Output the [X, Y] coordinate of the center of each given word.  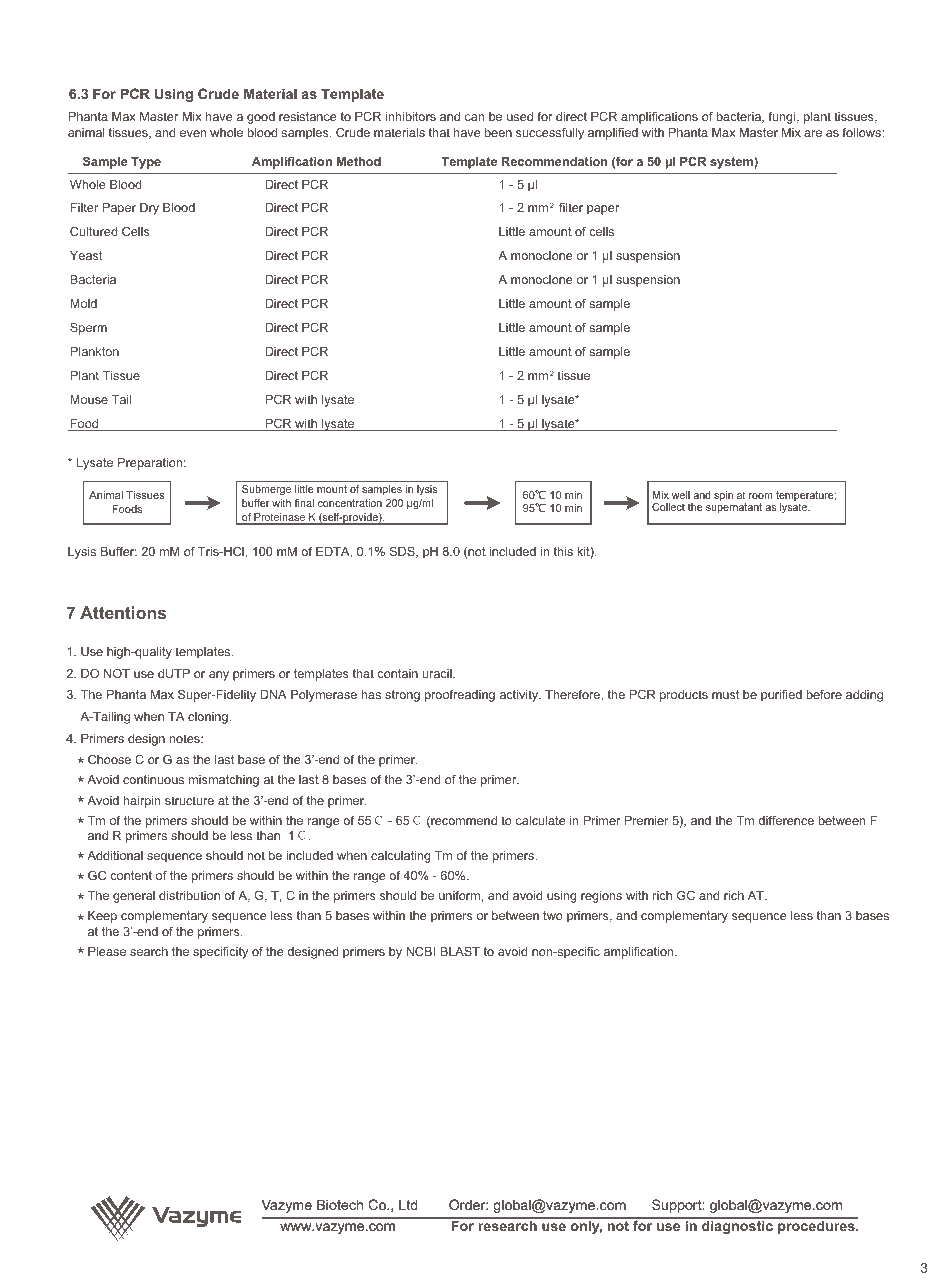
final [304, 503]
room [761, 496]
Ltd [408, 1204]
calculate [541, 820]
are [813, 133]
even [193, 133]
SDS [403, 552]
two [553, 915]
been [498, 132]
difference [786, 820]
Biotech [340, 1204]
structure [189, 800]
